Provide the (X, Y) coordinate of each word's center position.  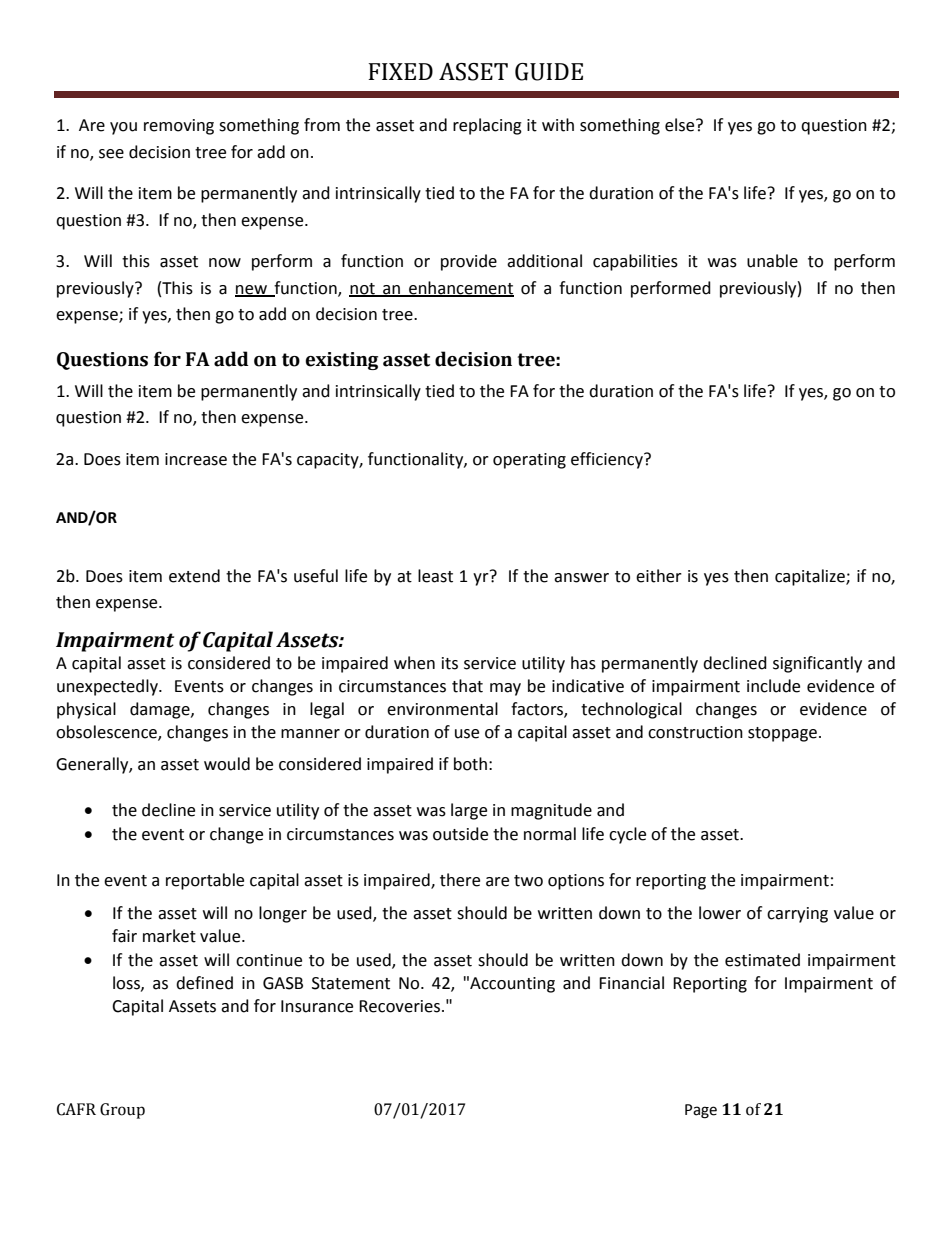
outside (460, 834)
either (659, 576)
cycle (627, 835)
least (435, 576)
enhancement (460, 288)
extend (194, 576)
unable (772, 261)
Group (122, 1111)
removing (179, 127)
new (252, 290)
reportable (205, 881)
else (681, 125)
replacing (487, 126)
